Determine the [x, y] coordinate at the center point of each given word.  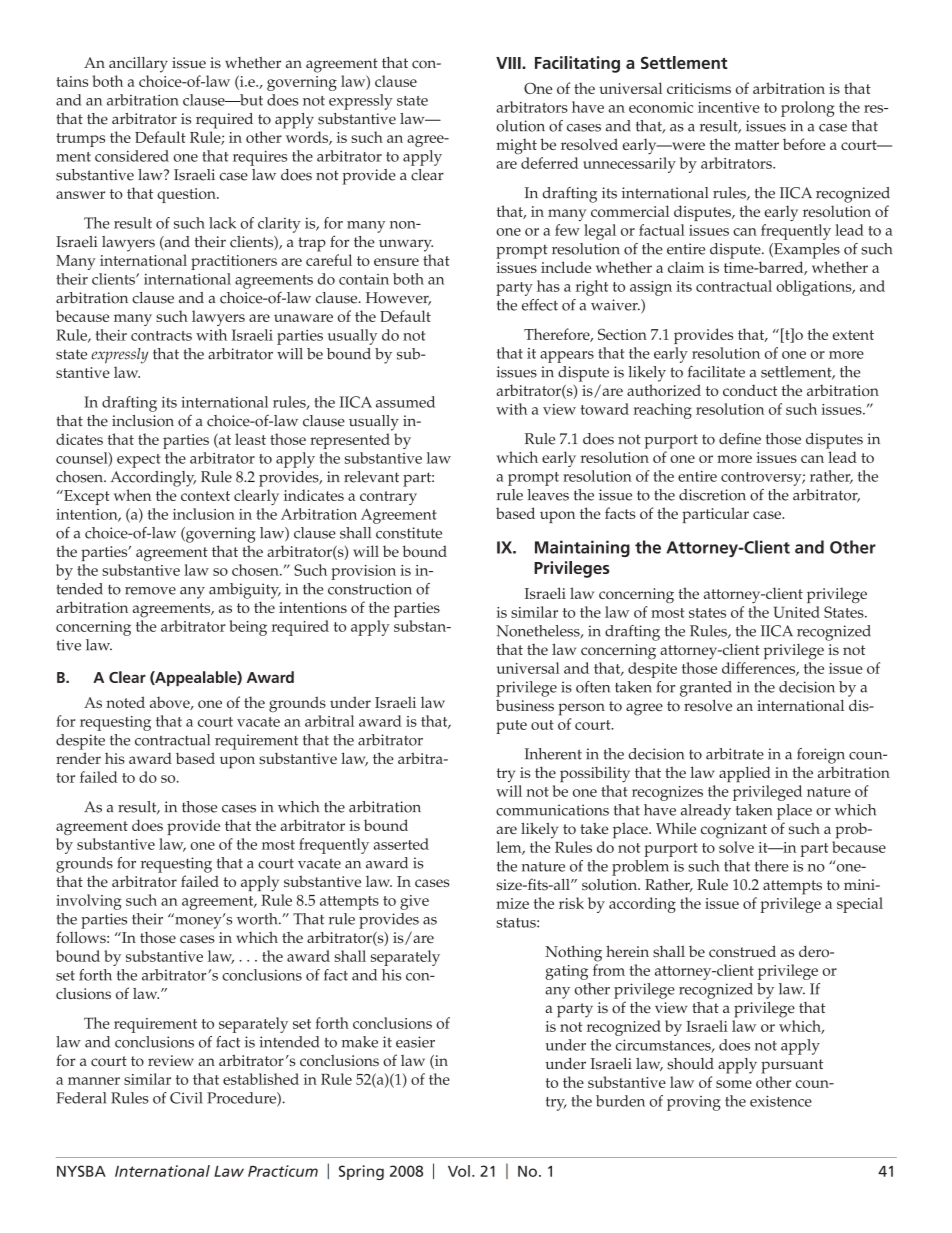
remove [150, 591]
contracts [161, 336]
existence [781, 1101]
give [414, 902]
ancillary [138, 65]
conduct [750, 390]
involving [89, 902]
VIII [509, 63]
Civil [186, 1098]
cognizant [734, 831]
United [797, 612]
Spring [361, 1172]
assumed [405, 402]
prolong [808, 109]
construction [370, 589]
